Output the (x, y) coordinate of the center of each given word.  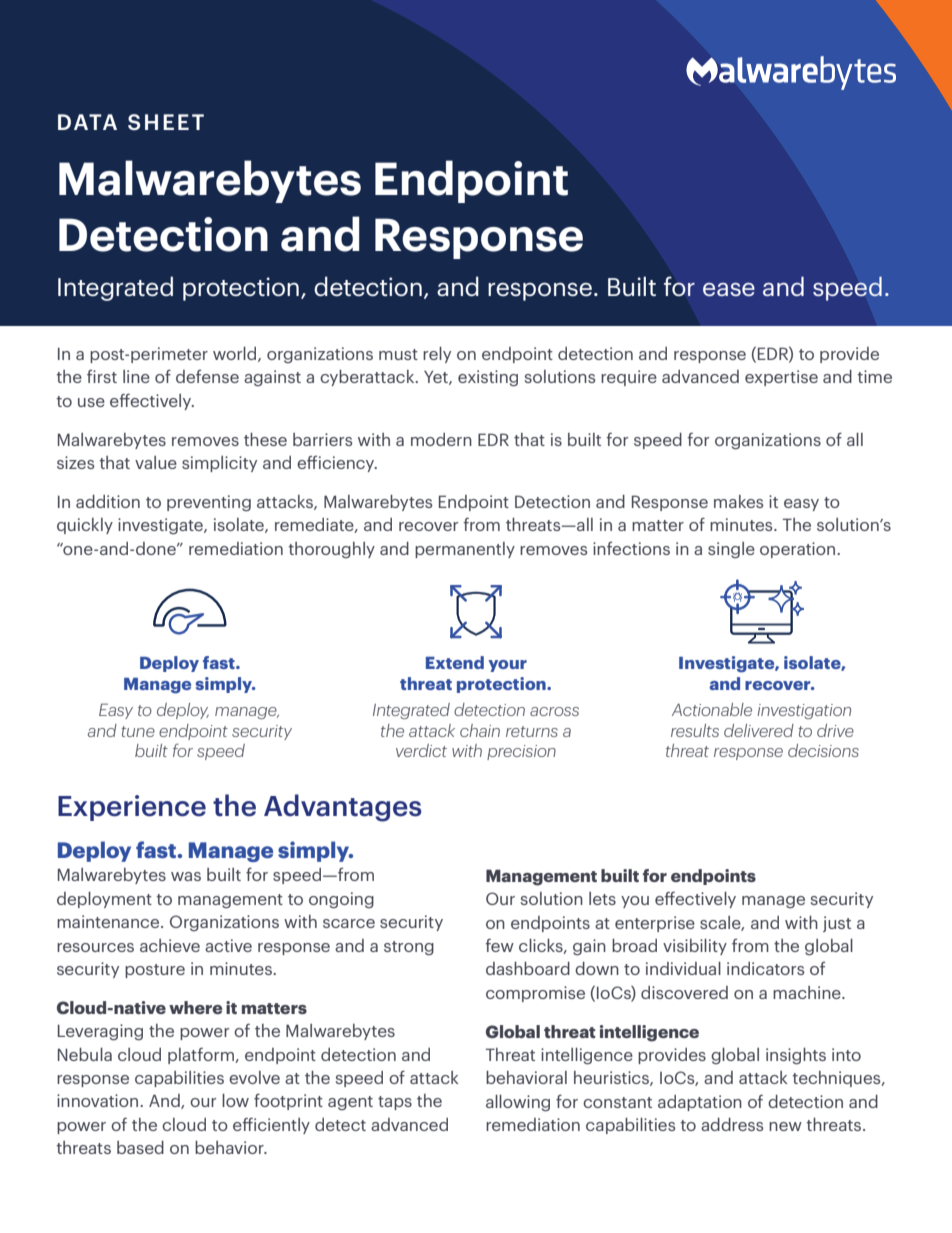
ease (729, 289)
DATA (87, 122)
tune (138, 731)
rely (437, 355)
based (140, 1147)
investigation (804, 711)
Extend (455, 662)
